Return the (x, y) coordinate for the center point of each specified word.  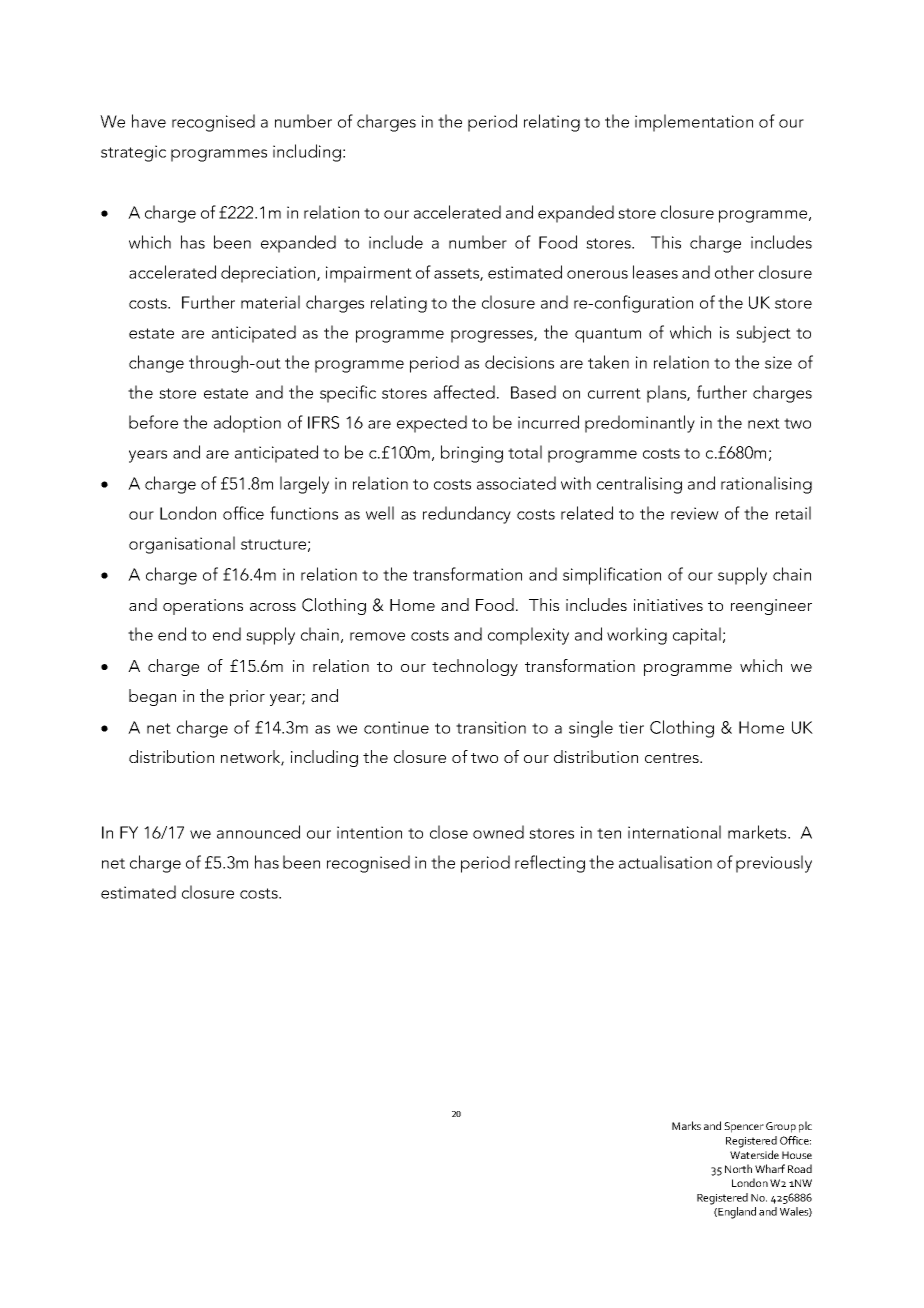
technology (475, 667)
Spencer (744, 1127)
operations (203, 607)
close (449, 832)
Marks (686, 1125)
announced (258, 832)
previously (774, 864)
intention (369, 832)
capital (697, 636)
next (764, 423)
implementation (694, 123)
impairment (369, 274)
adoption (247, 424)
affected (464, 392)
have (149, 121)
